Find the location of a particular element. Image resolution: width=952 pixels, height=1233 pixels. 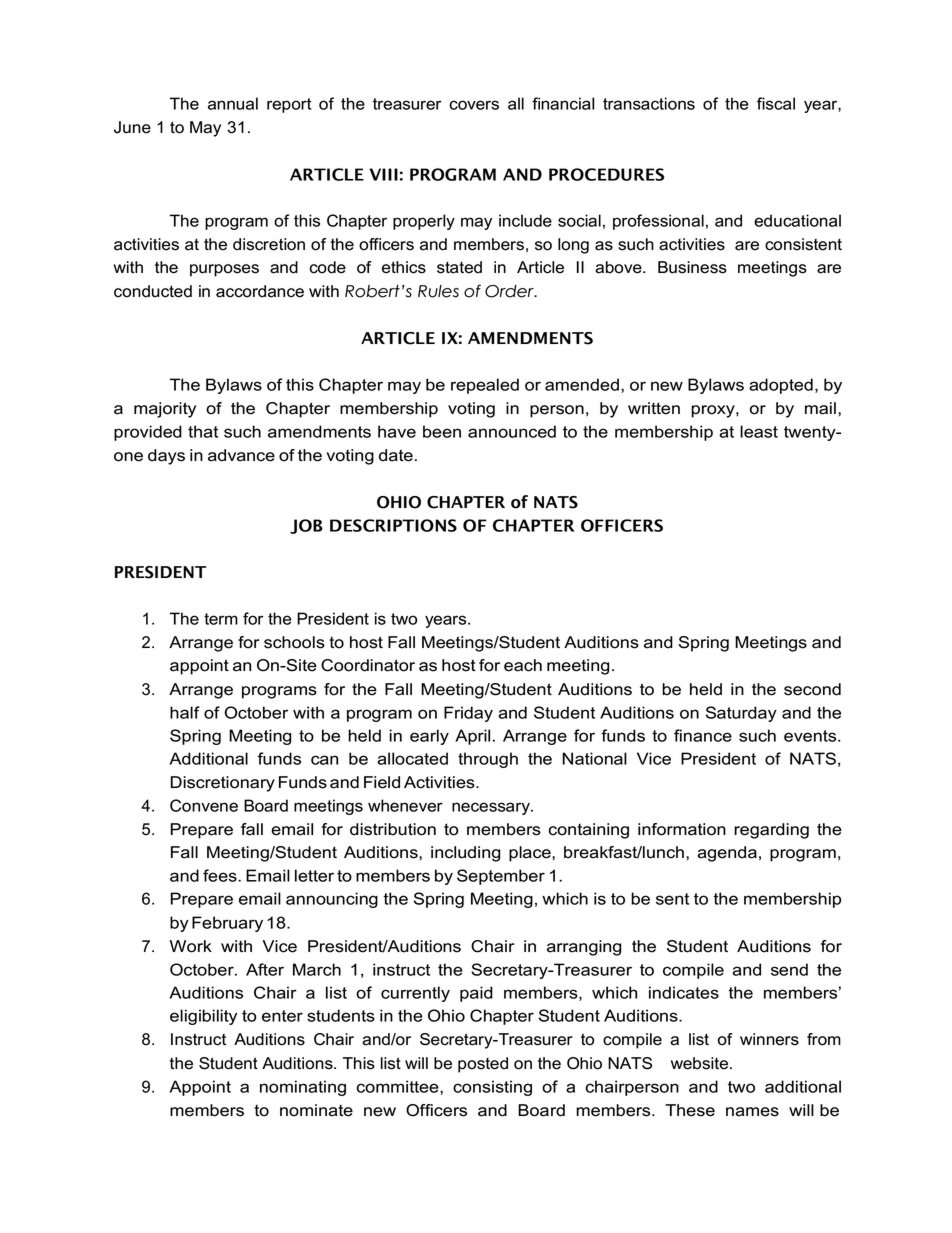

consisting is located at coordinates (492, 1088).
